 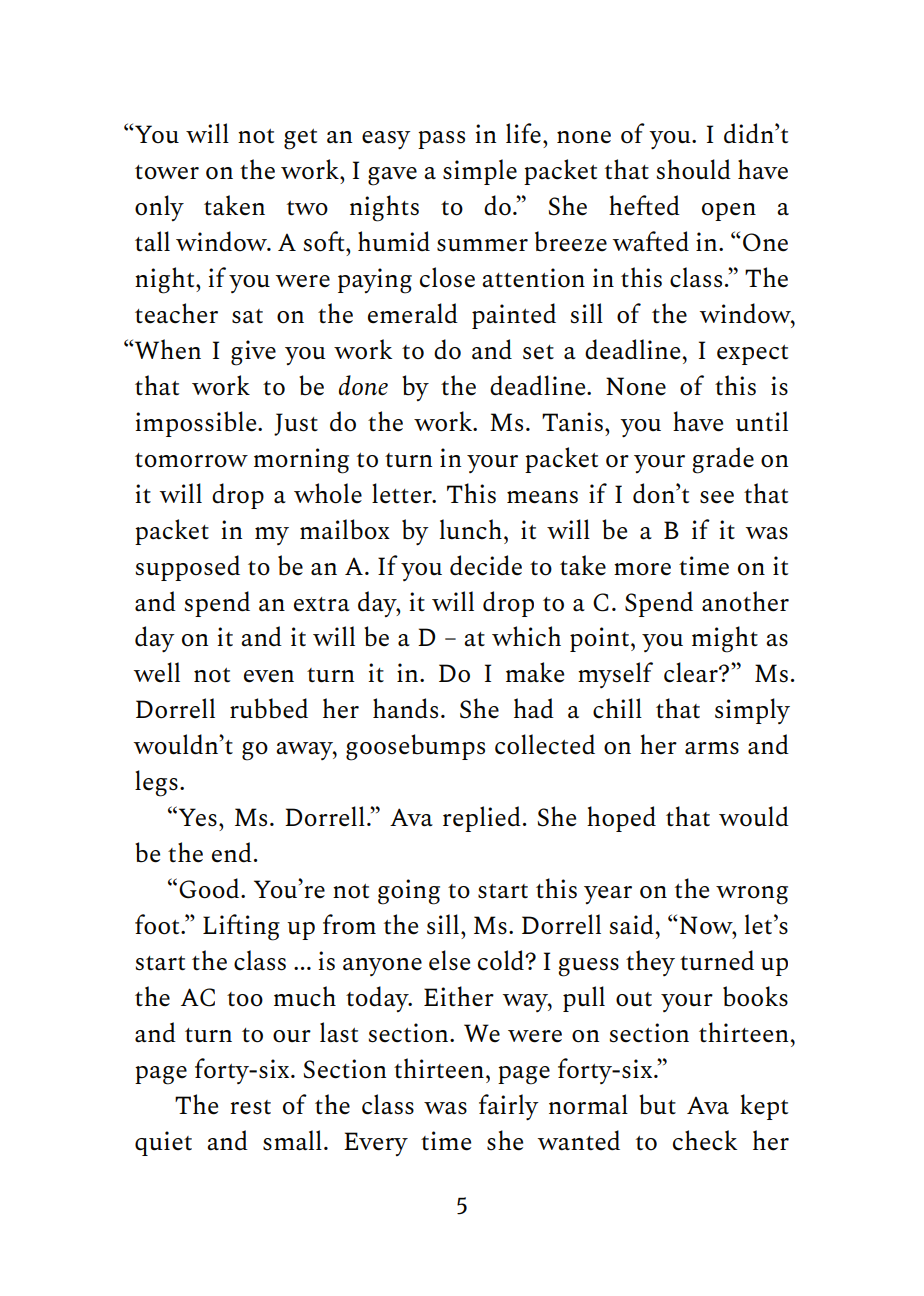 I want to click on Good, so click(x=210, y=888).
